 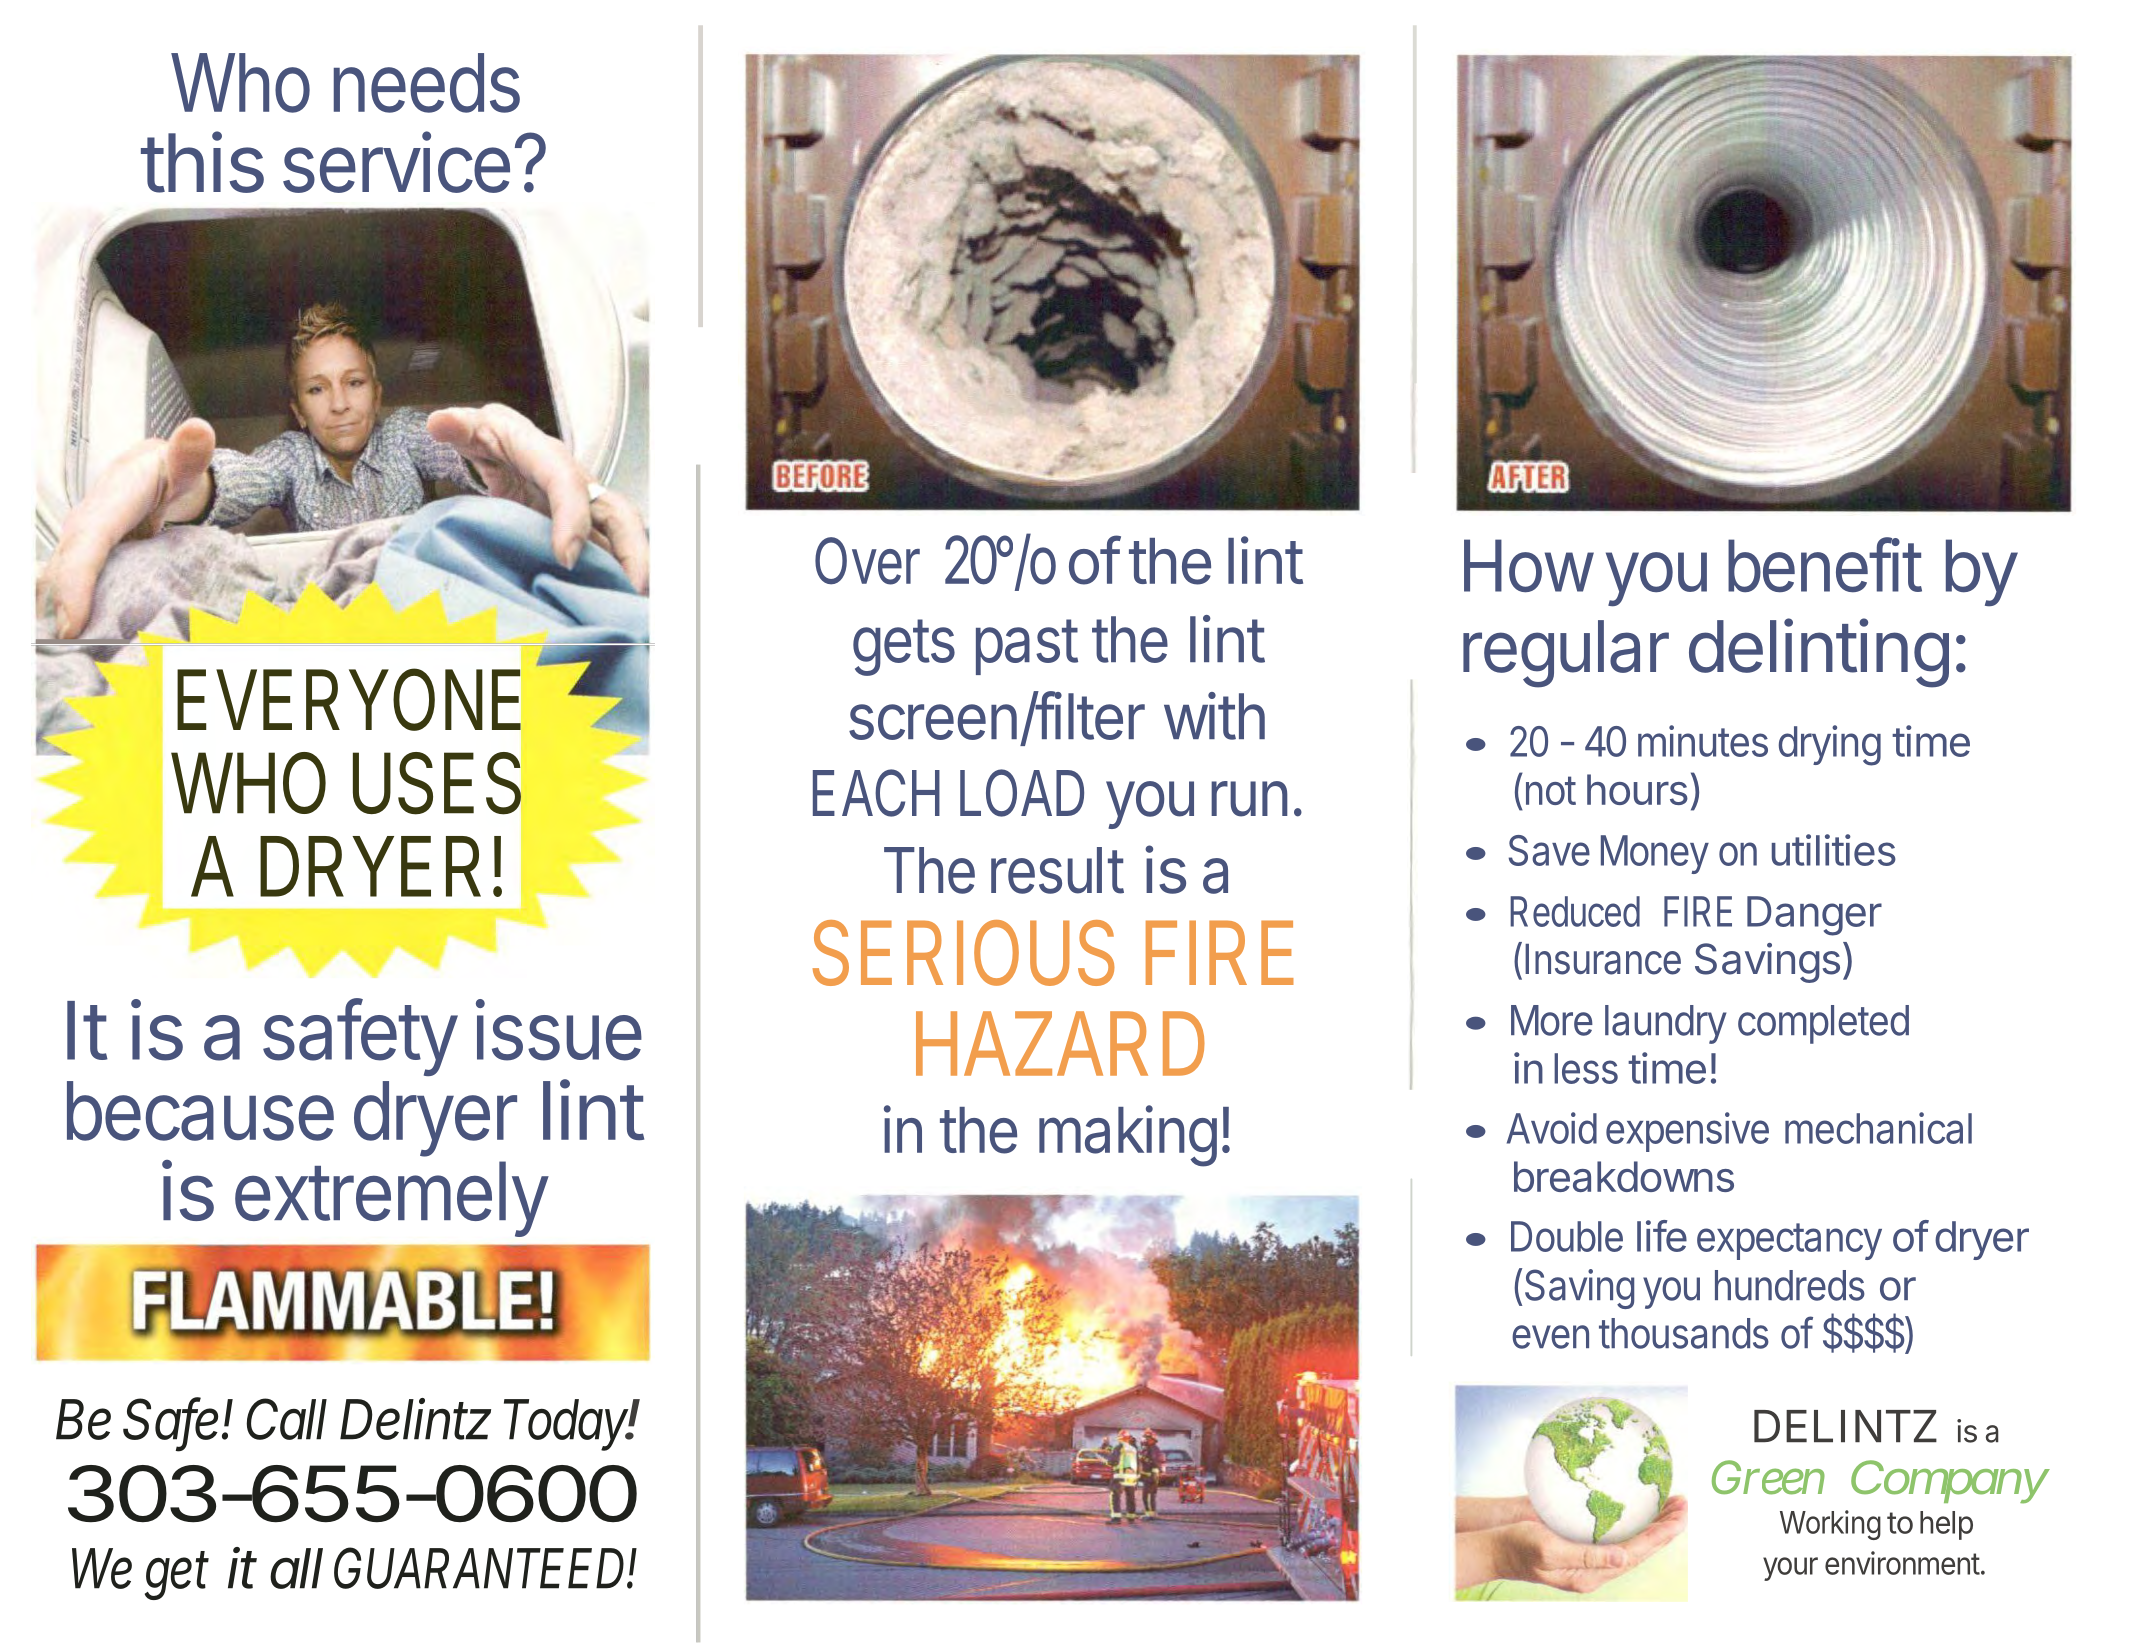 What do you see at coordinates (427, 83) in the page?
I see `needs` at bounding box center [427, 83].
